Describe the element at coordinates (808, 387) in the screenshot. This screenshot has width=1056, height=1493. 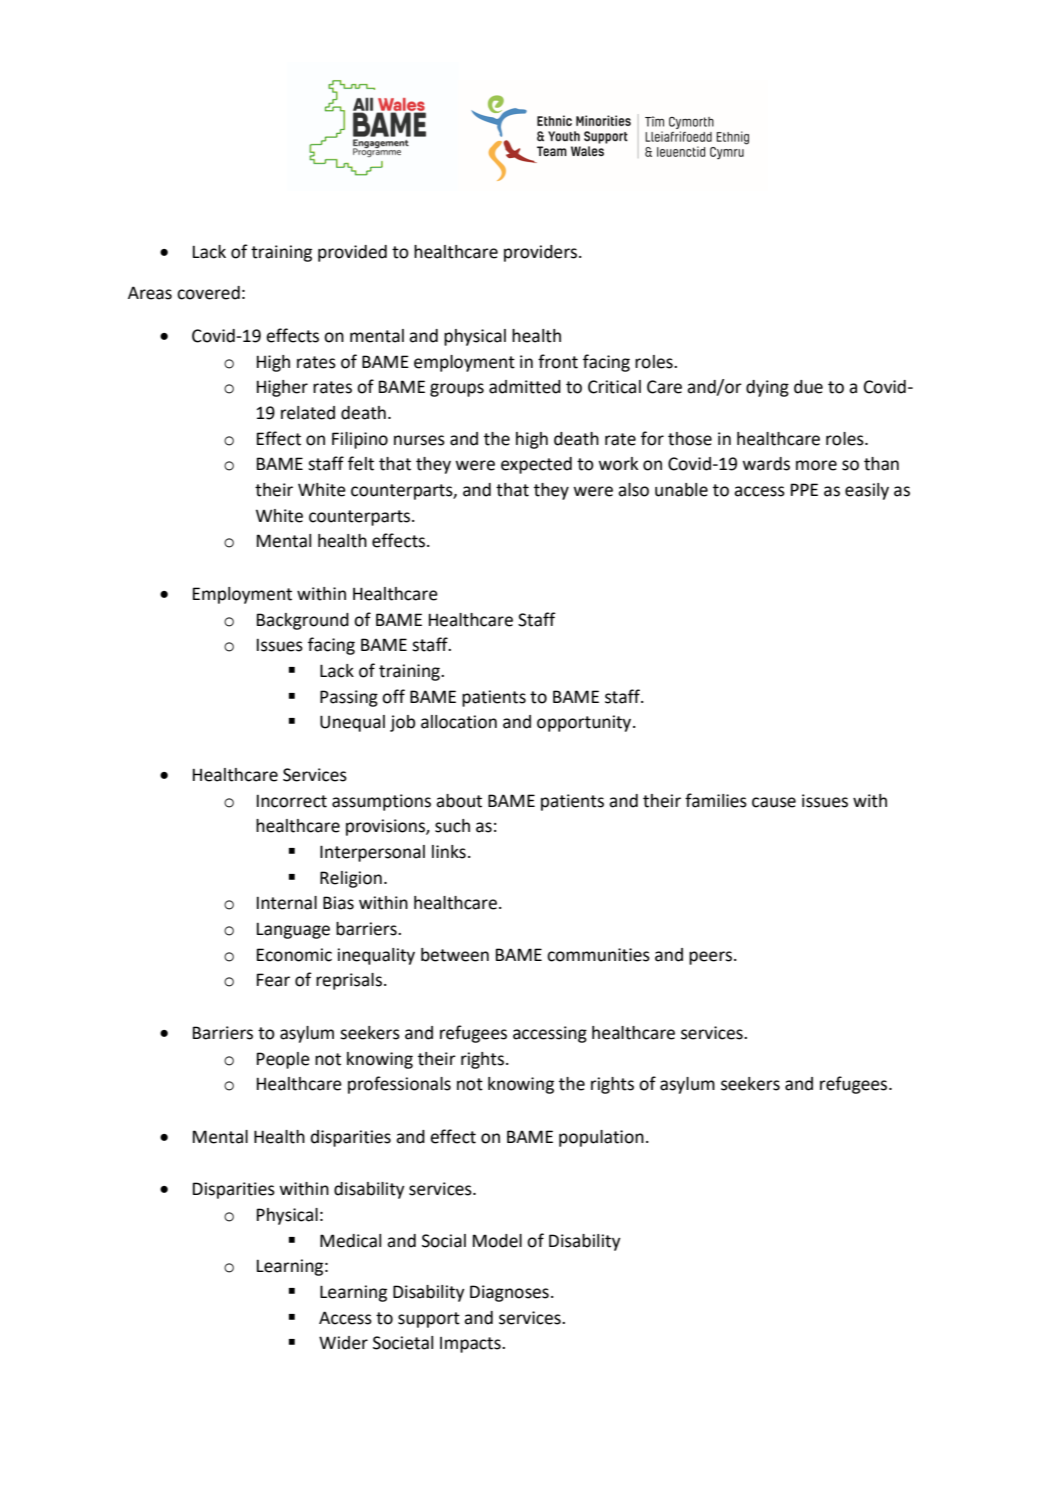
I see `due` at that location.
